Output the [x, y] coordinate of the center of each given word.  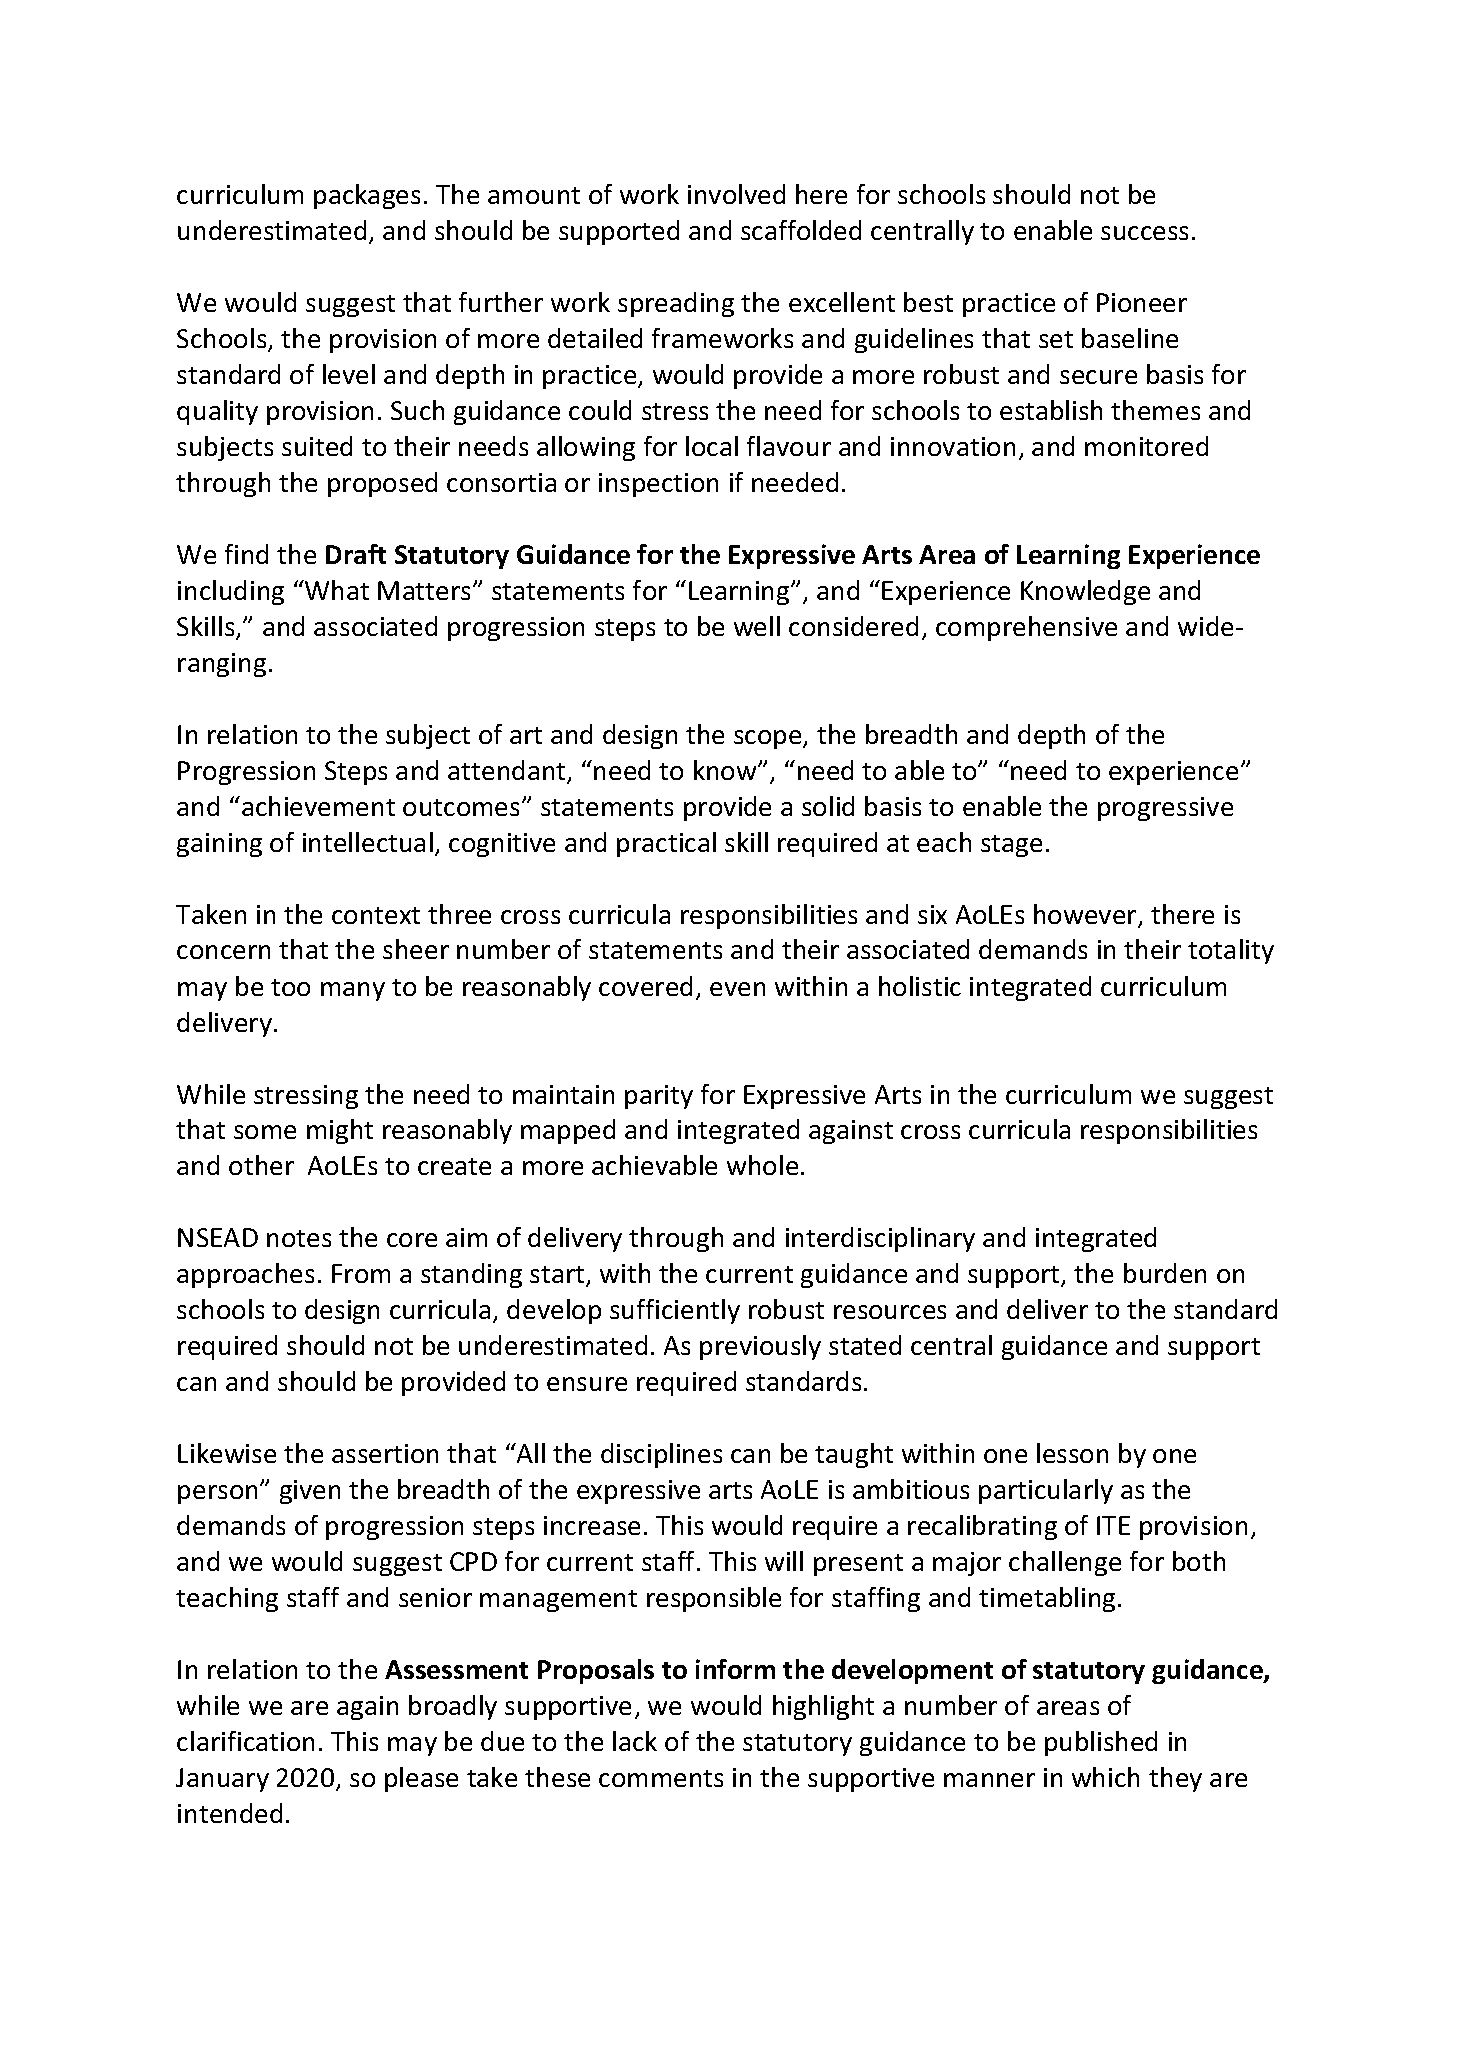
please [421, 1779]
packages [367, 196]
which [1105, 1777]
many [353, 991]
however [1086, 915]
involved [736, 194]
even [737, 989]
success [1144, 233]
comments [661, 1778]
